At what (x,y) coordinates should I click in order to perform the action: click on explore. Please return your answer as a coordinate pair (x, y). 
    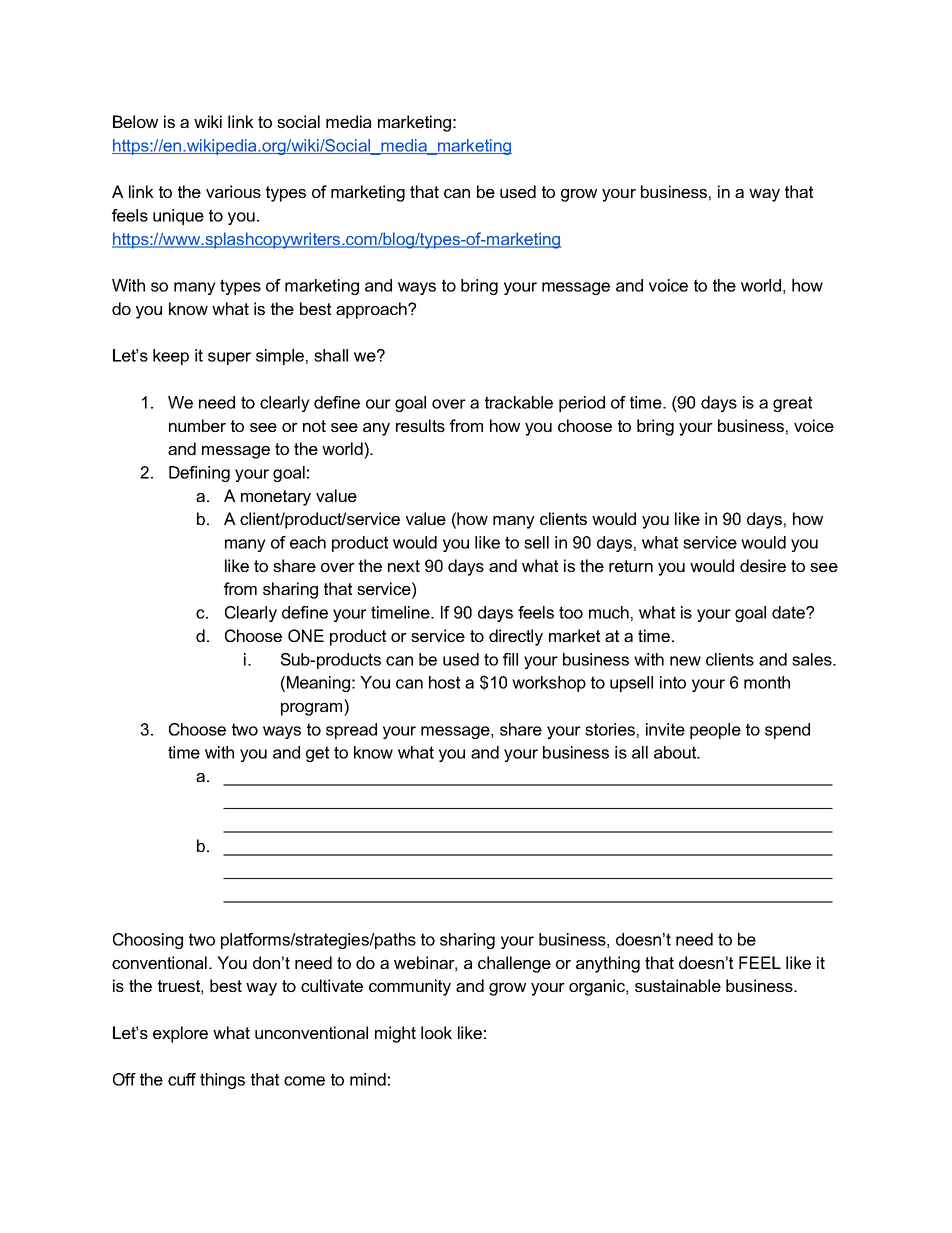
    Looking at the image, I should click on (180, 1034).
